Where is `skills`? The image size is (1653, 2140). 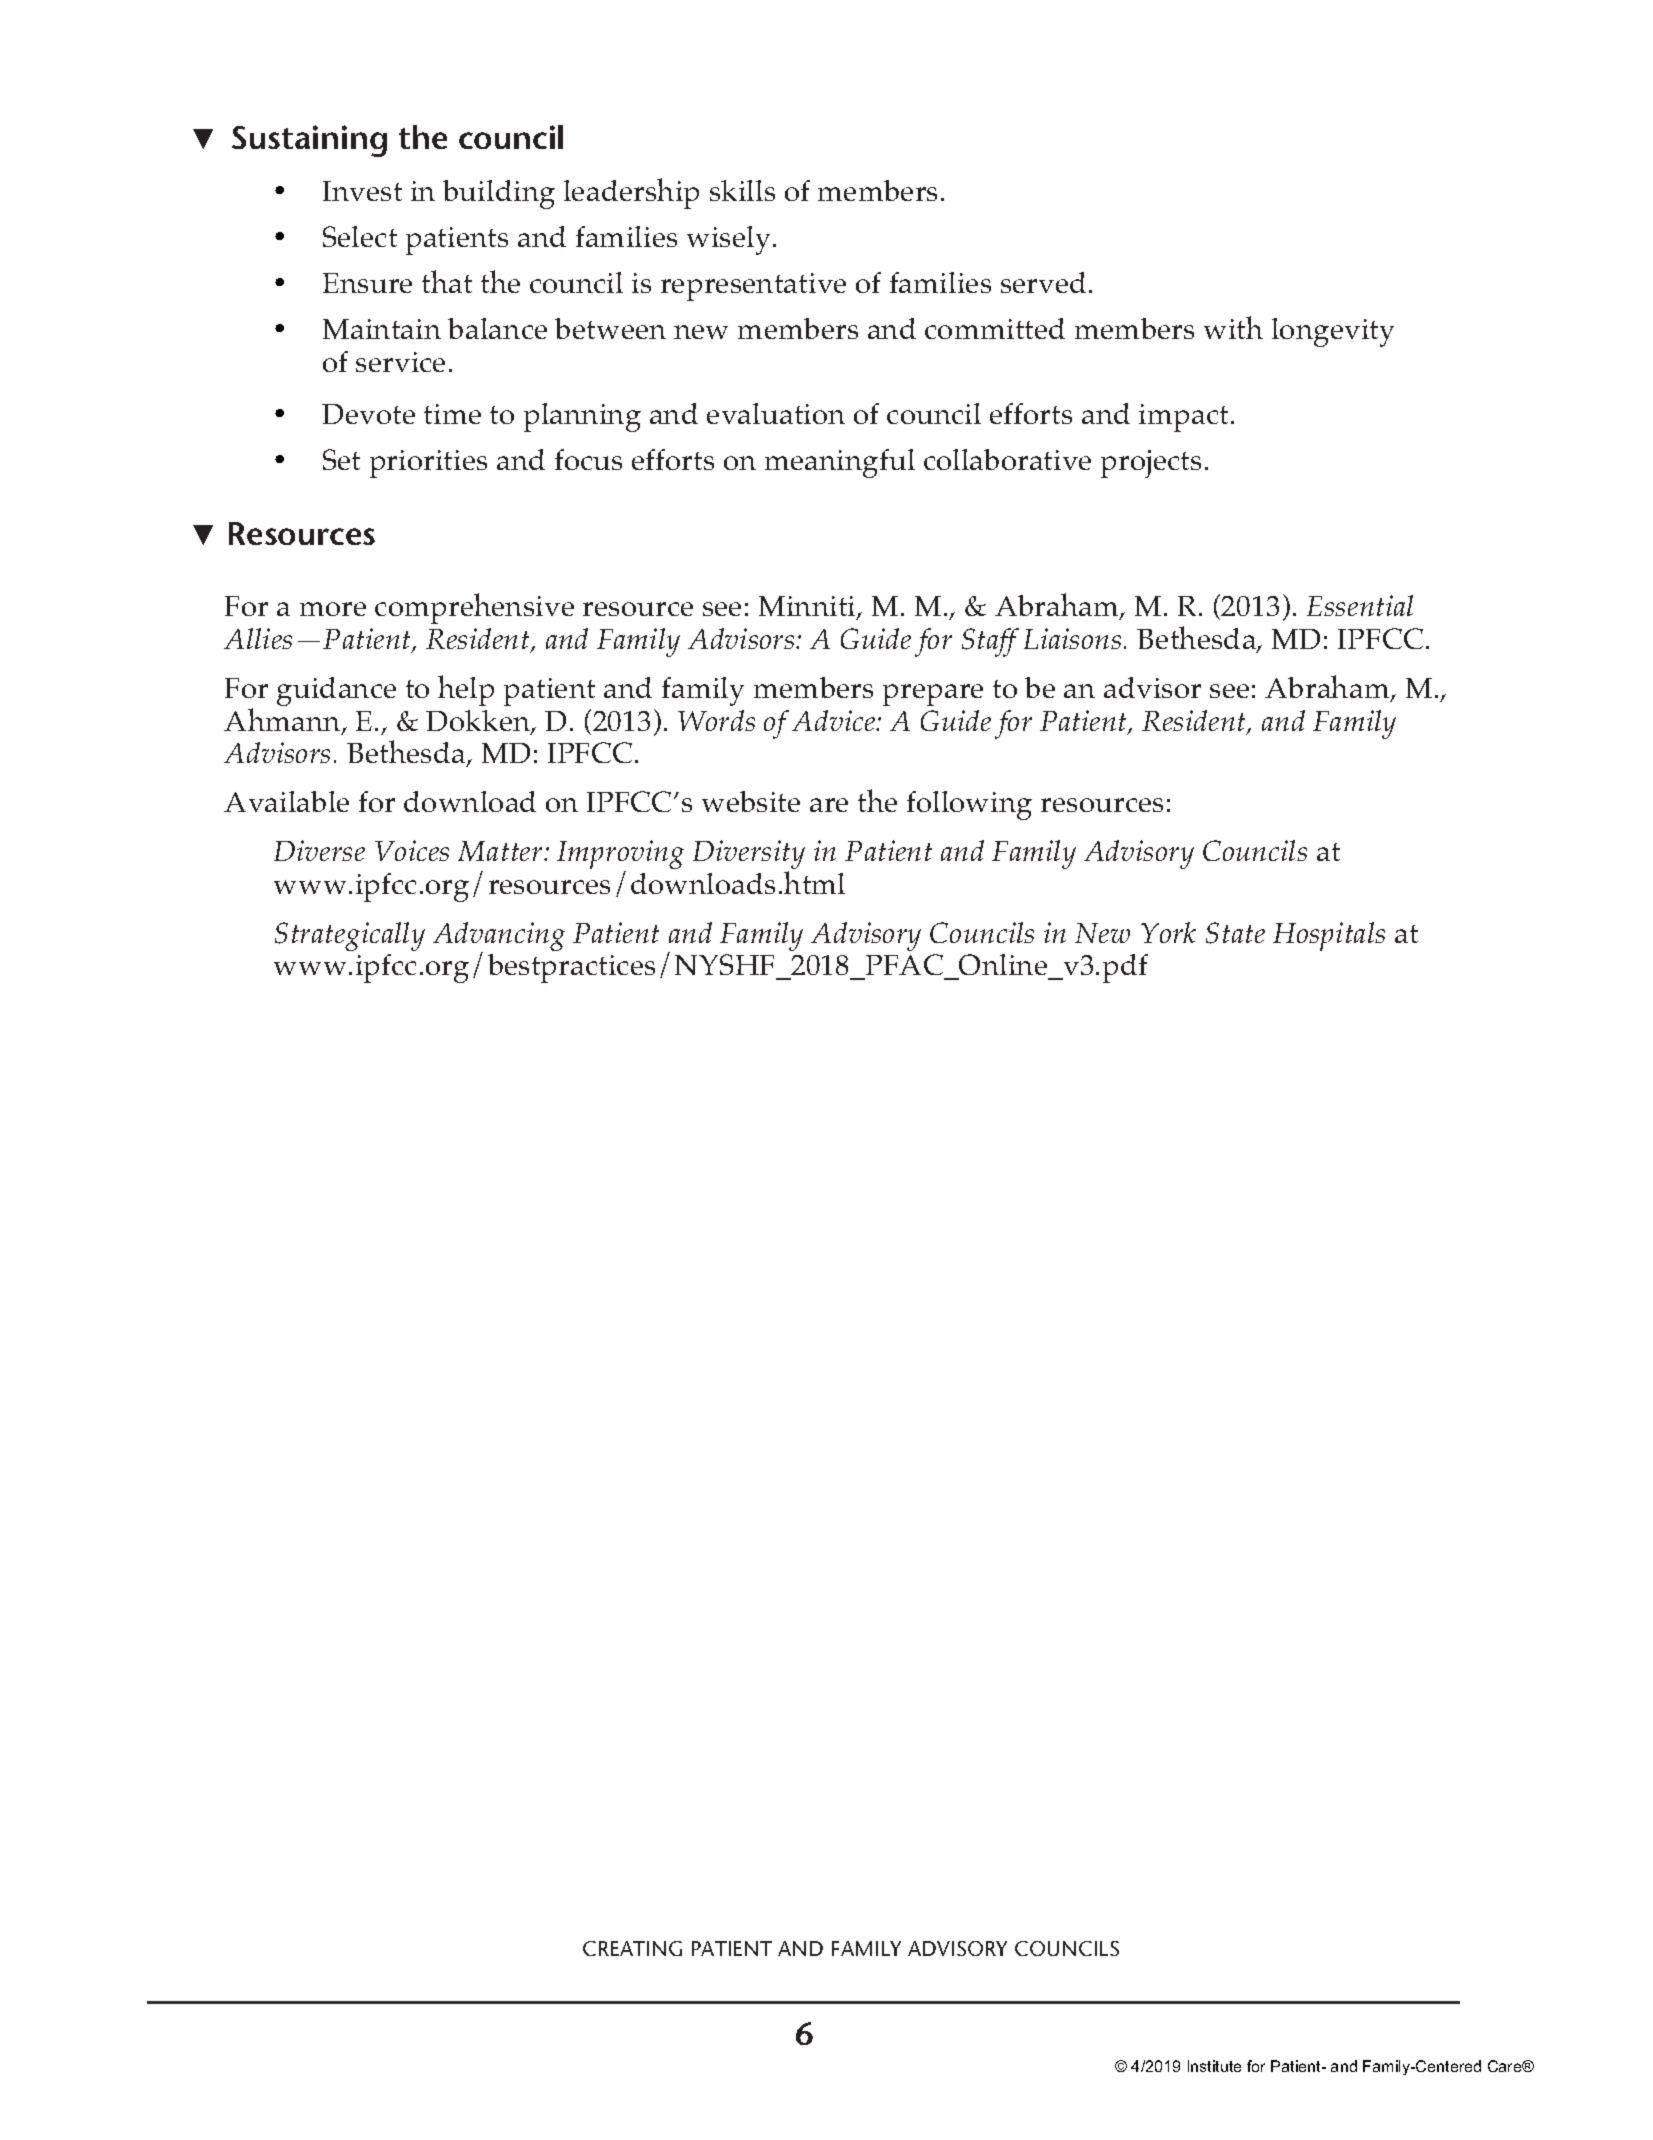 skills is located at coordinates (742, 190).
